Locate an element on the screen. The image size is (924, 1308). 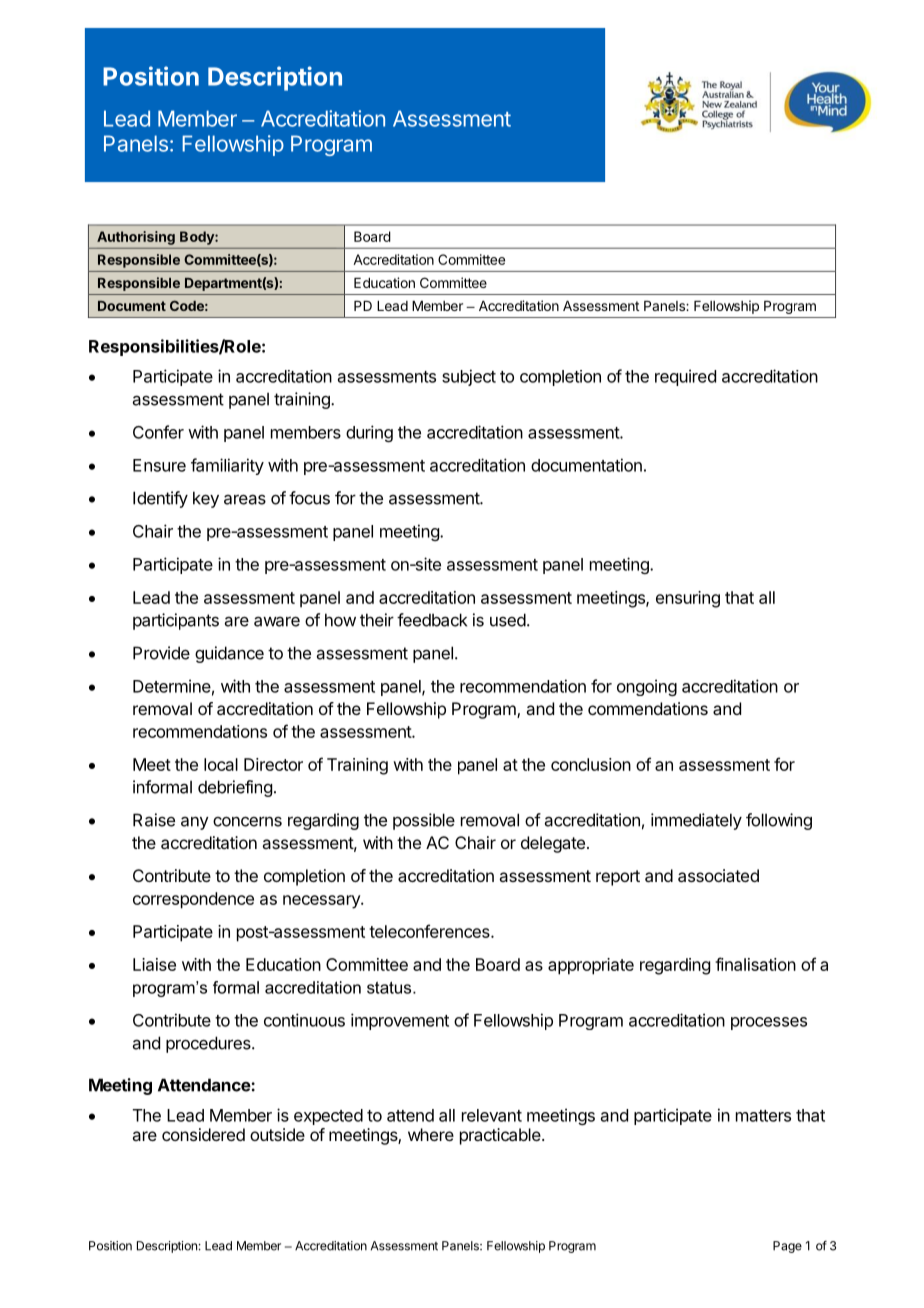
possible is located at coordinates (424, 821).
